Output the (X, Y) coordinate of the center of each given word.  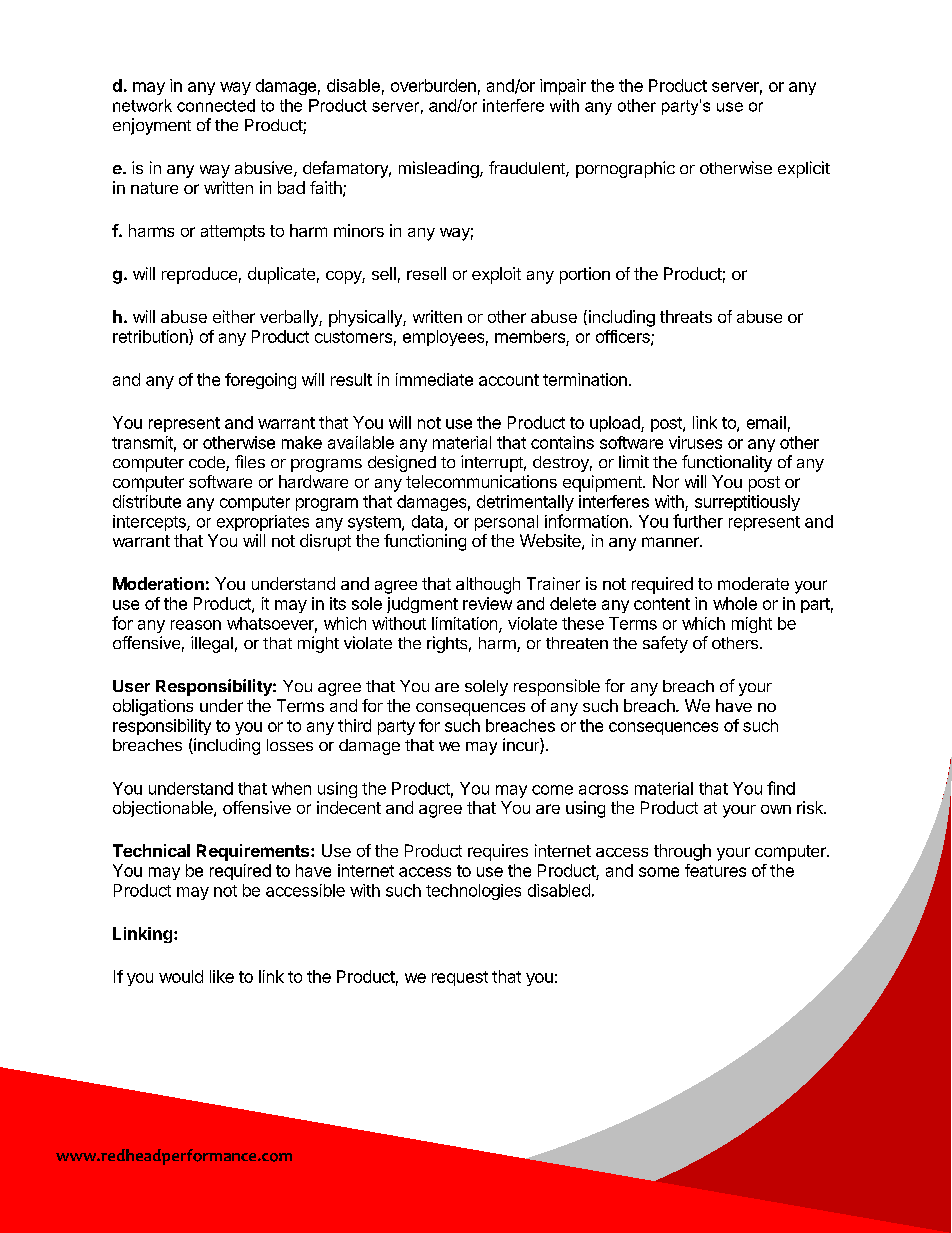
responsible (557, 687)
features (715, 870)
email (766, 422)
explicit (804, 169)
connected (216, 105)
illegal (212, 644)
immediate (434, 379)
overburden (433, 85)
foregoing (260, 381)
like (222, 976)
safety (665, 644)
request (460, 978)
